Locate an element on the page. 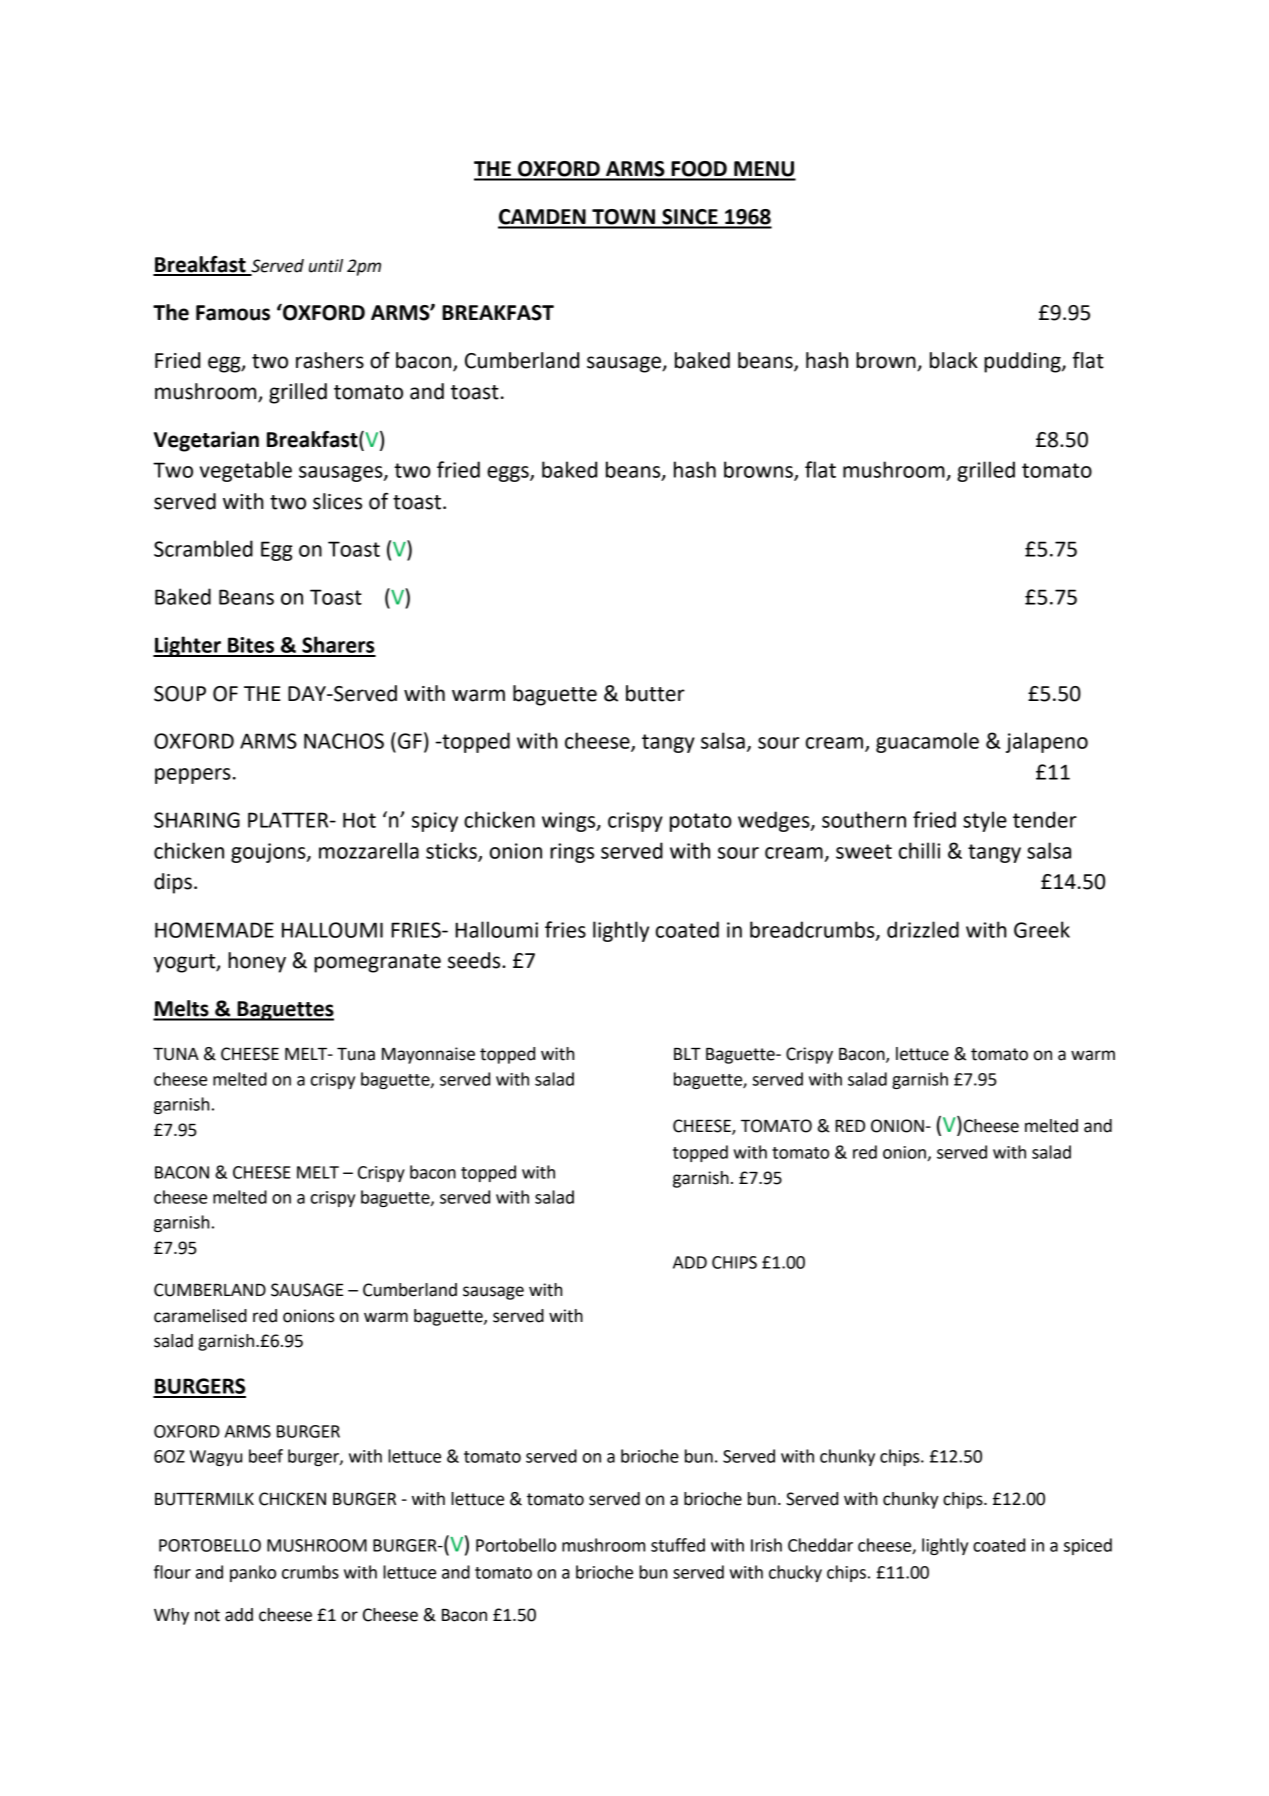  stuffed is located at coordinates (678, 1545).
